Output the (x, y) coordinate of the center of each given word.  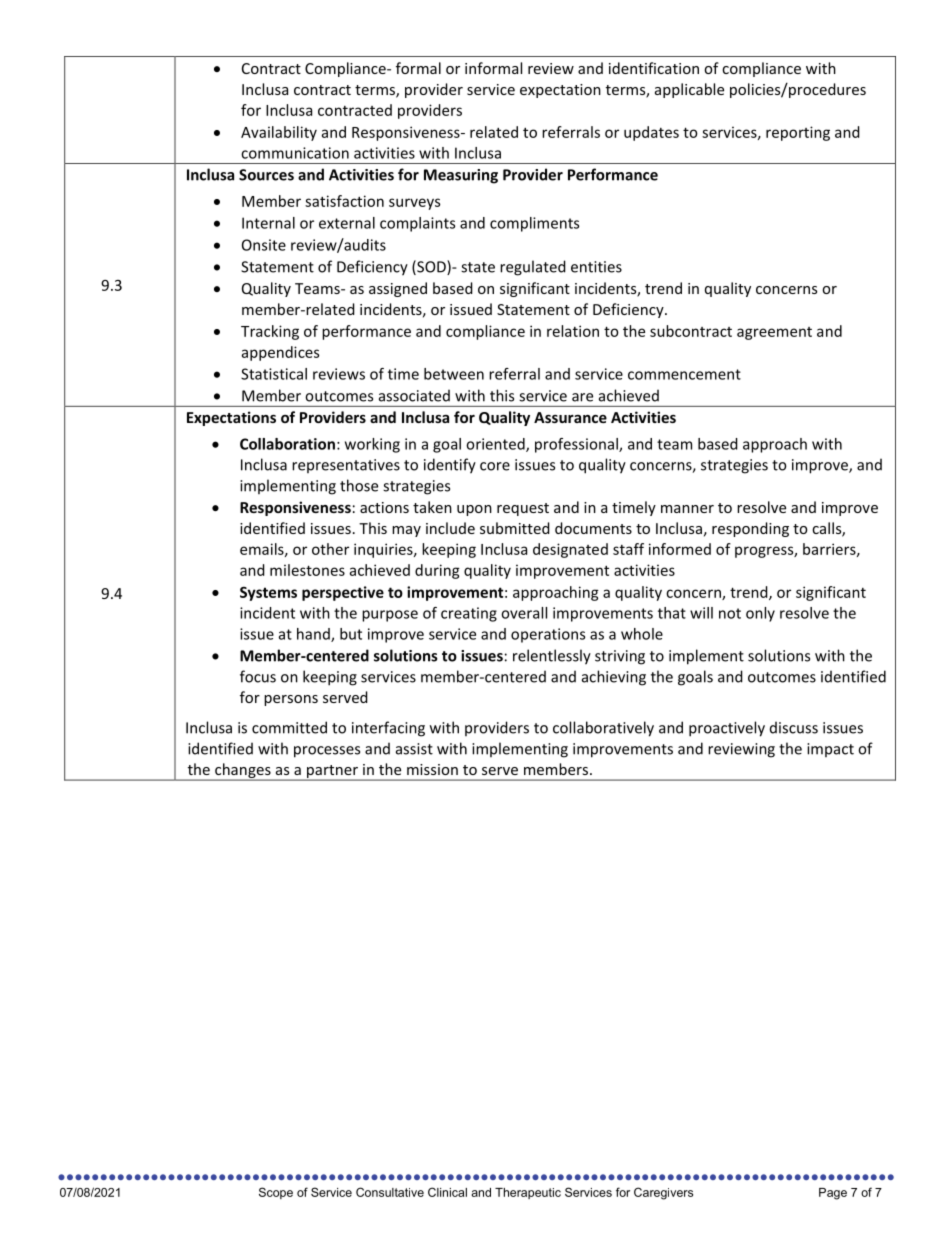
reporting (798, 133)
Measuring (461, 176)
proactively (727, 729)
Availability (279, 133)
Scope (276, 1193)
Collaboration (287, 444)
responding (750, 529)
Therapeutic (528, 1193)
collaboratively (603, 729)
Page (833, 1194)
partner (332, 773)
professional (577, 445)
